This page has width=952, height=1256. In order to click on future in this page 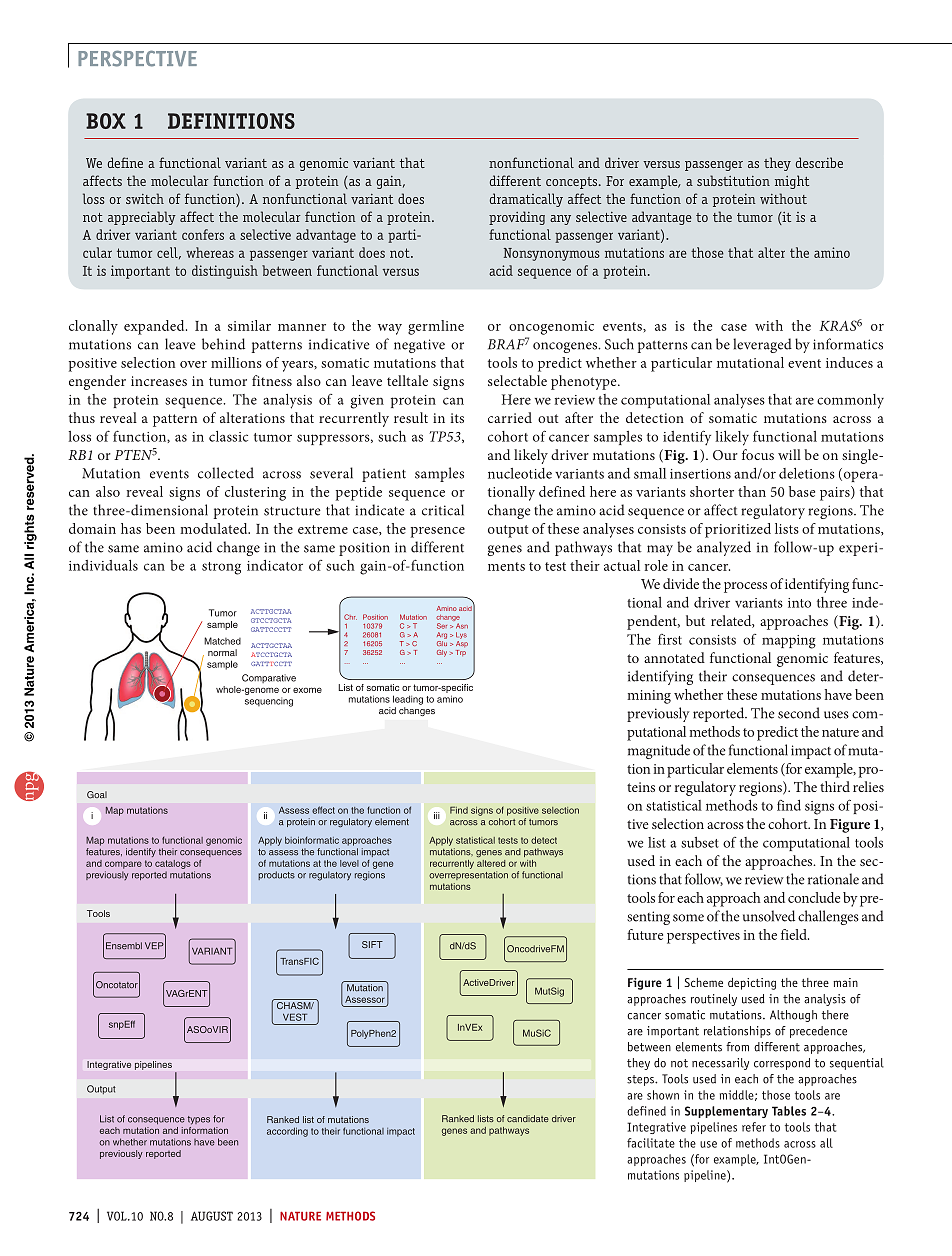, I will do `click(645, 934)`.
